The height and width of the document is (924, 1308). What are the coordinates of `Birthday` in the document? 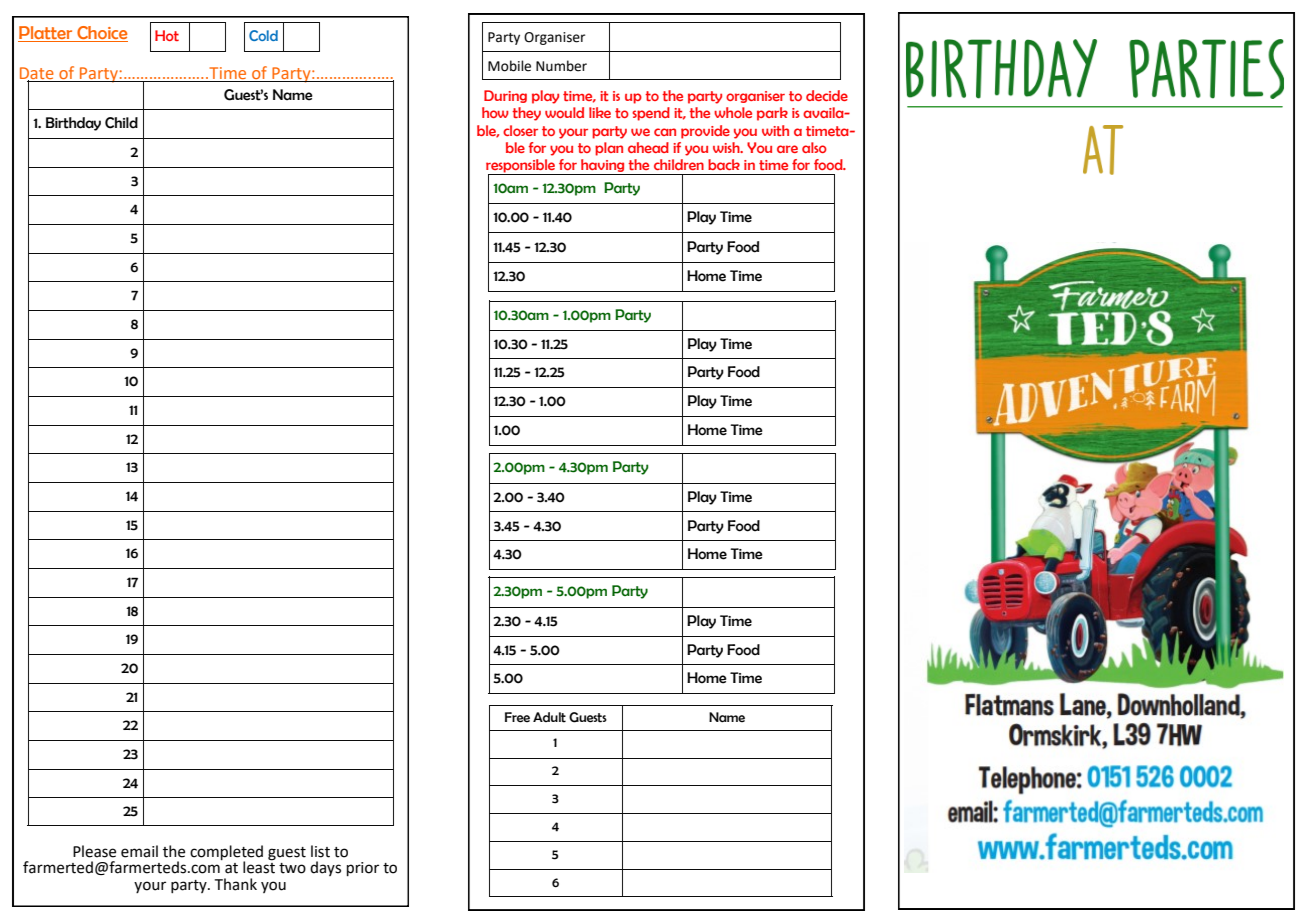 It's located at (73, 124).
